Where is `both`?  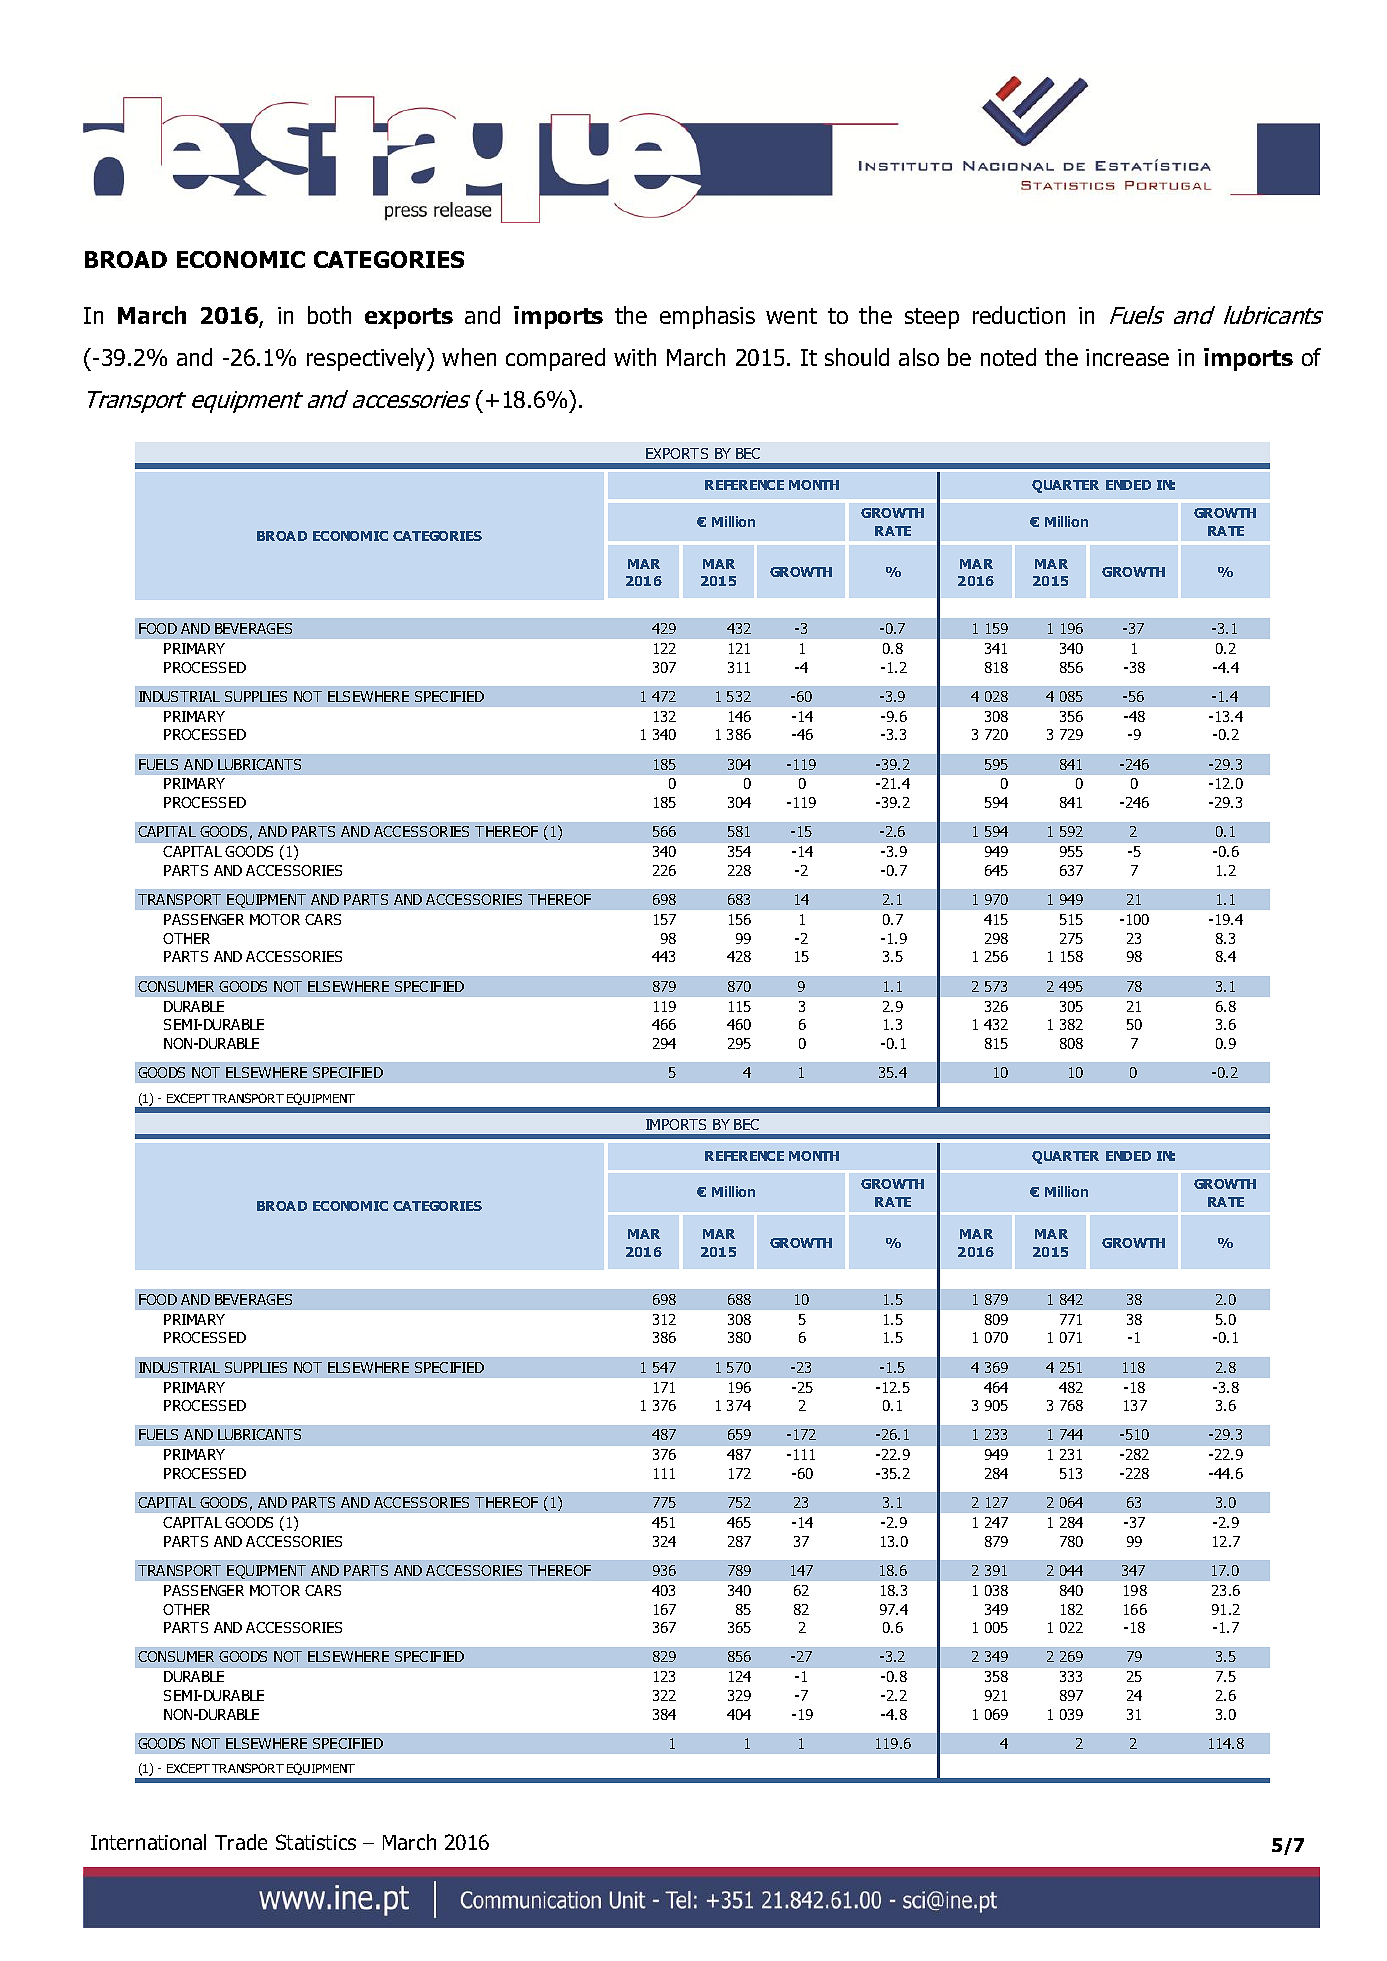 both is located at coordinates (329, 315).
